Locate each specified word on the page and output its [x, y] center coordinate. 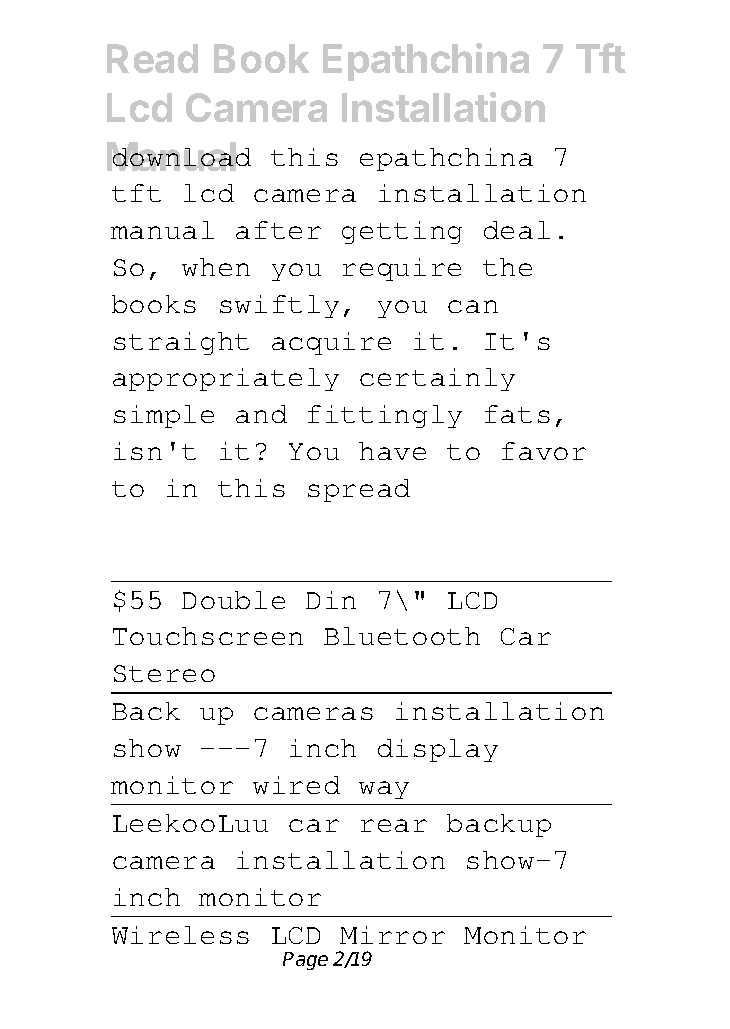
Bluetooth [402, 636]
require [402, 269]
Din [331, 600]
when [216, 267]
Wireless [180, 935]
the [507, 267]
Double [233, 600]
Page [305, 961]
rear [394, 825]
